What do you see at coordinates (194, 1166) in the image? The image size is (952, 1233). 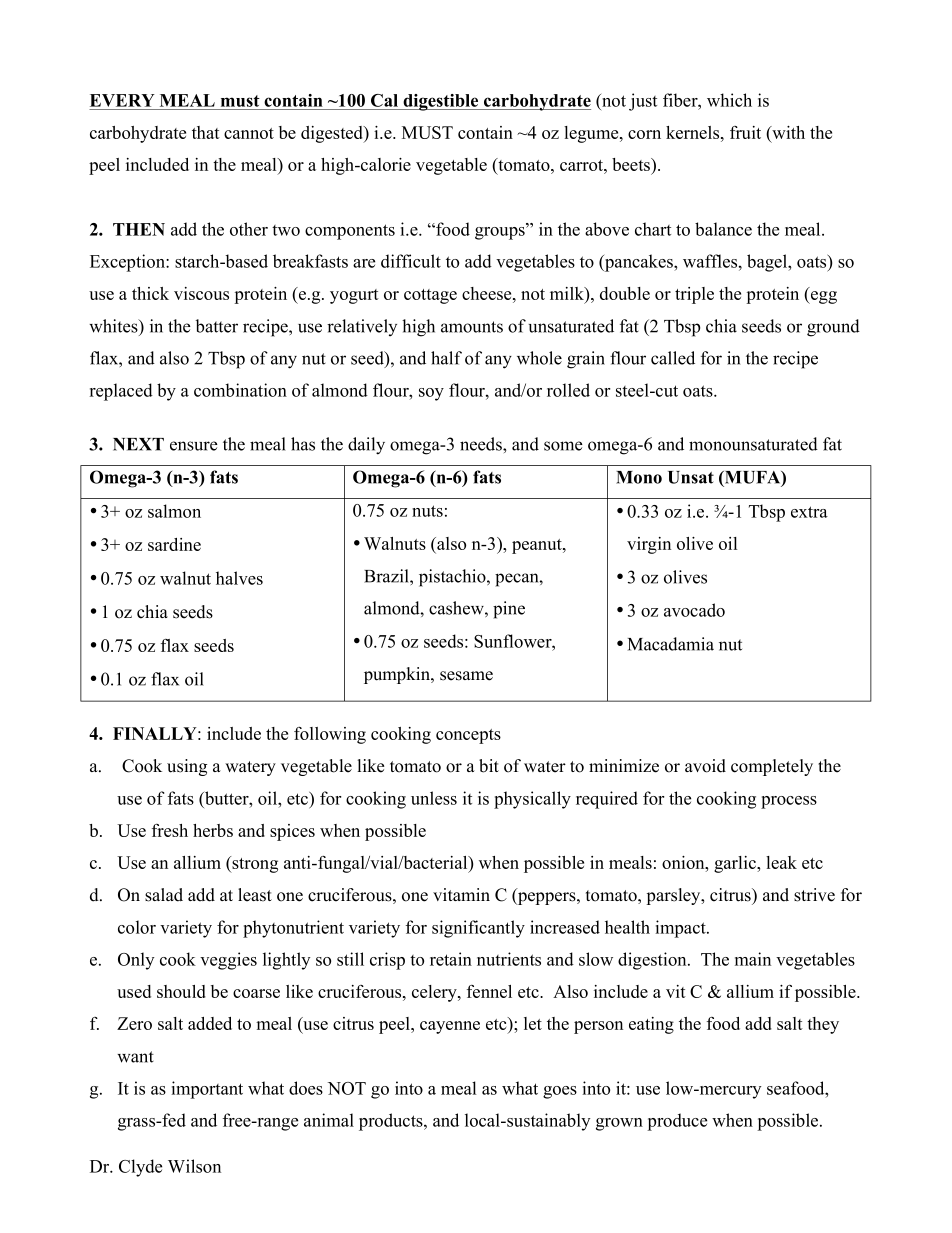 I see `Wilson` at bounding box center [194, 1166].
